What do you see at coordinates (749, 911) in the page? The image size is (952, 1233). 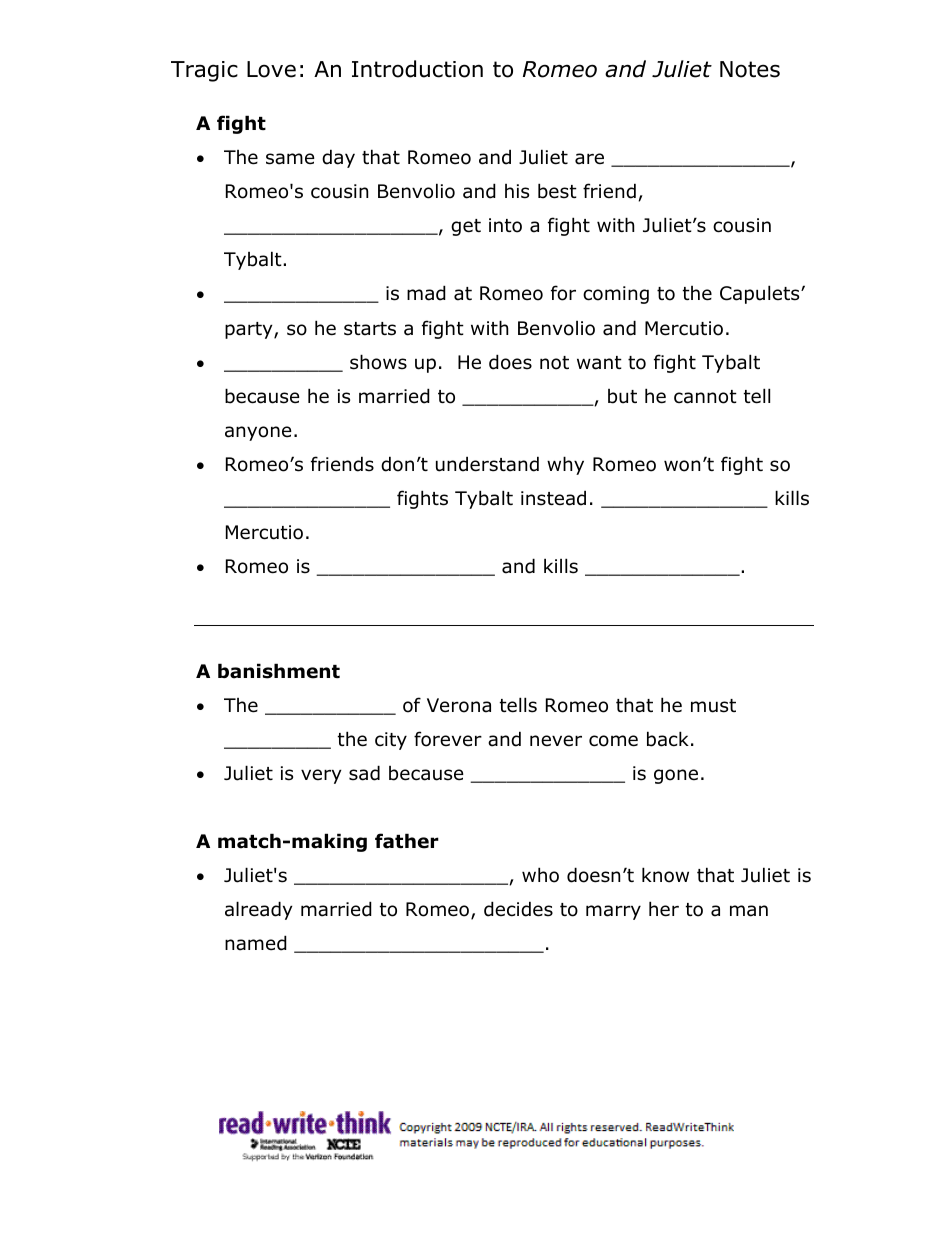 I see `man` at bounding box center [749, 911].
